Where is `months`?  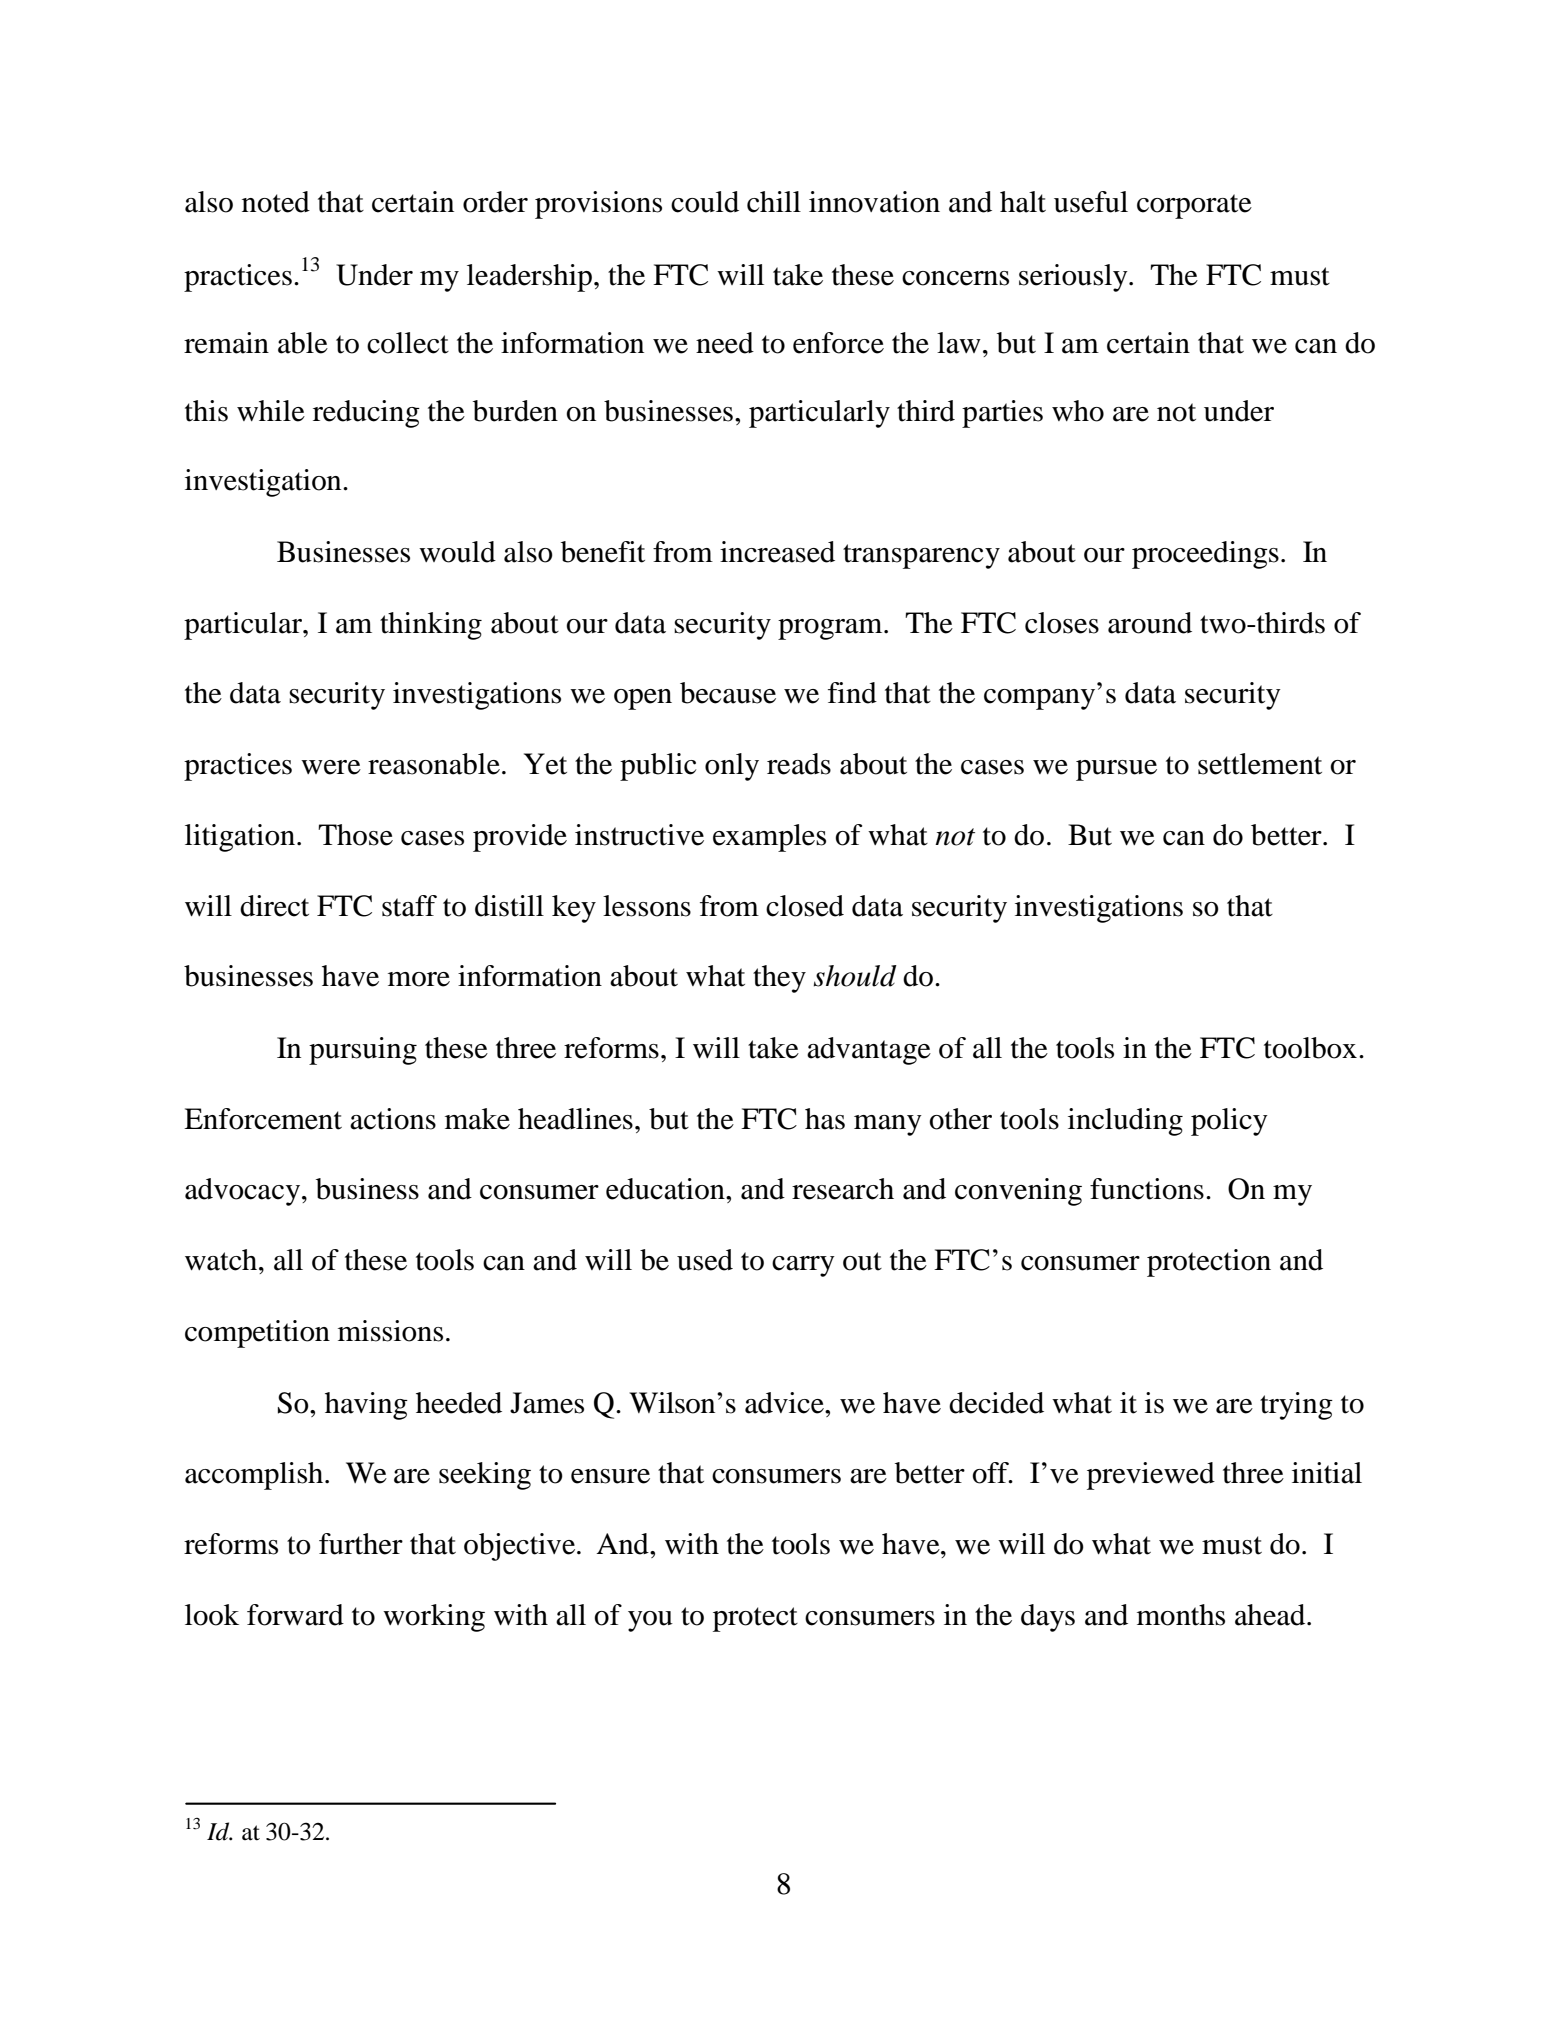 months is located at coordinates (1181, 1615).
